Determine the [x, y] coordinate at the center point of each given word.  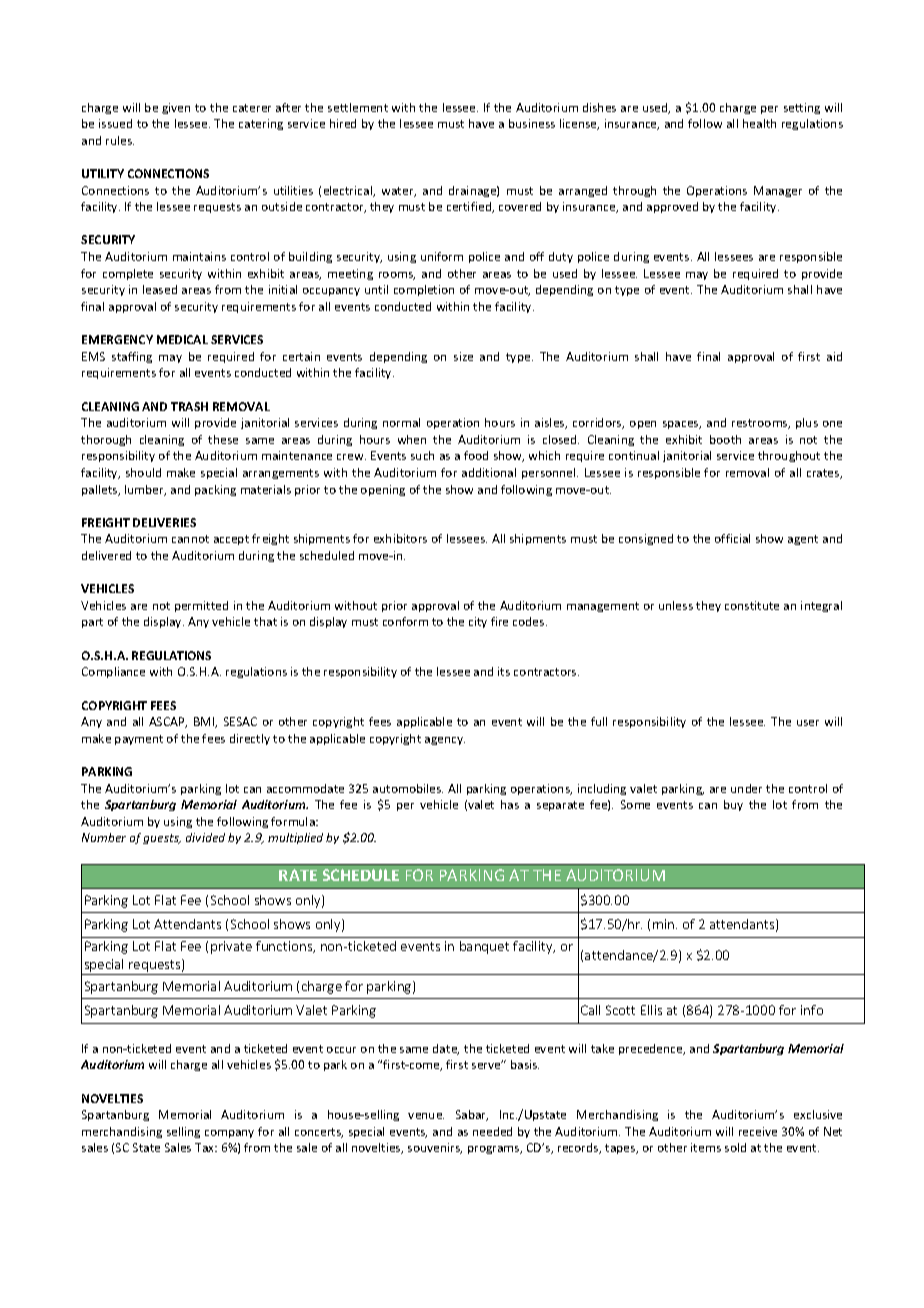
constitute [752, 605]
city [478, 622]
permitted [201, 606]
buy [733, 805]
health [759, 123]
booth [725, 439]
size [463, 356]
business [532, 123]
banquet [484, 947]
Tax [205, 1147]
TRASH [189, 406]
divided [205, 837]
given [176, 108]
